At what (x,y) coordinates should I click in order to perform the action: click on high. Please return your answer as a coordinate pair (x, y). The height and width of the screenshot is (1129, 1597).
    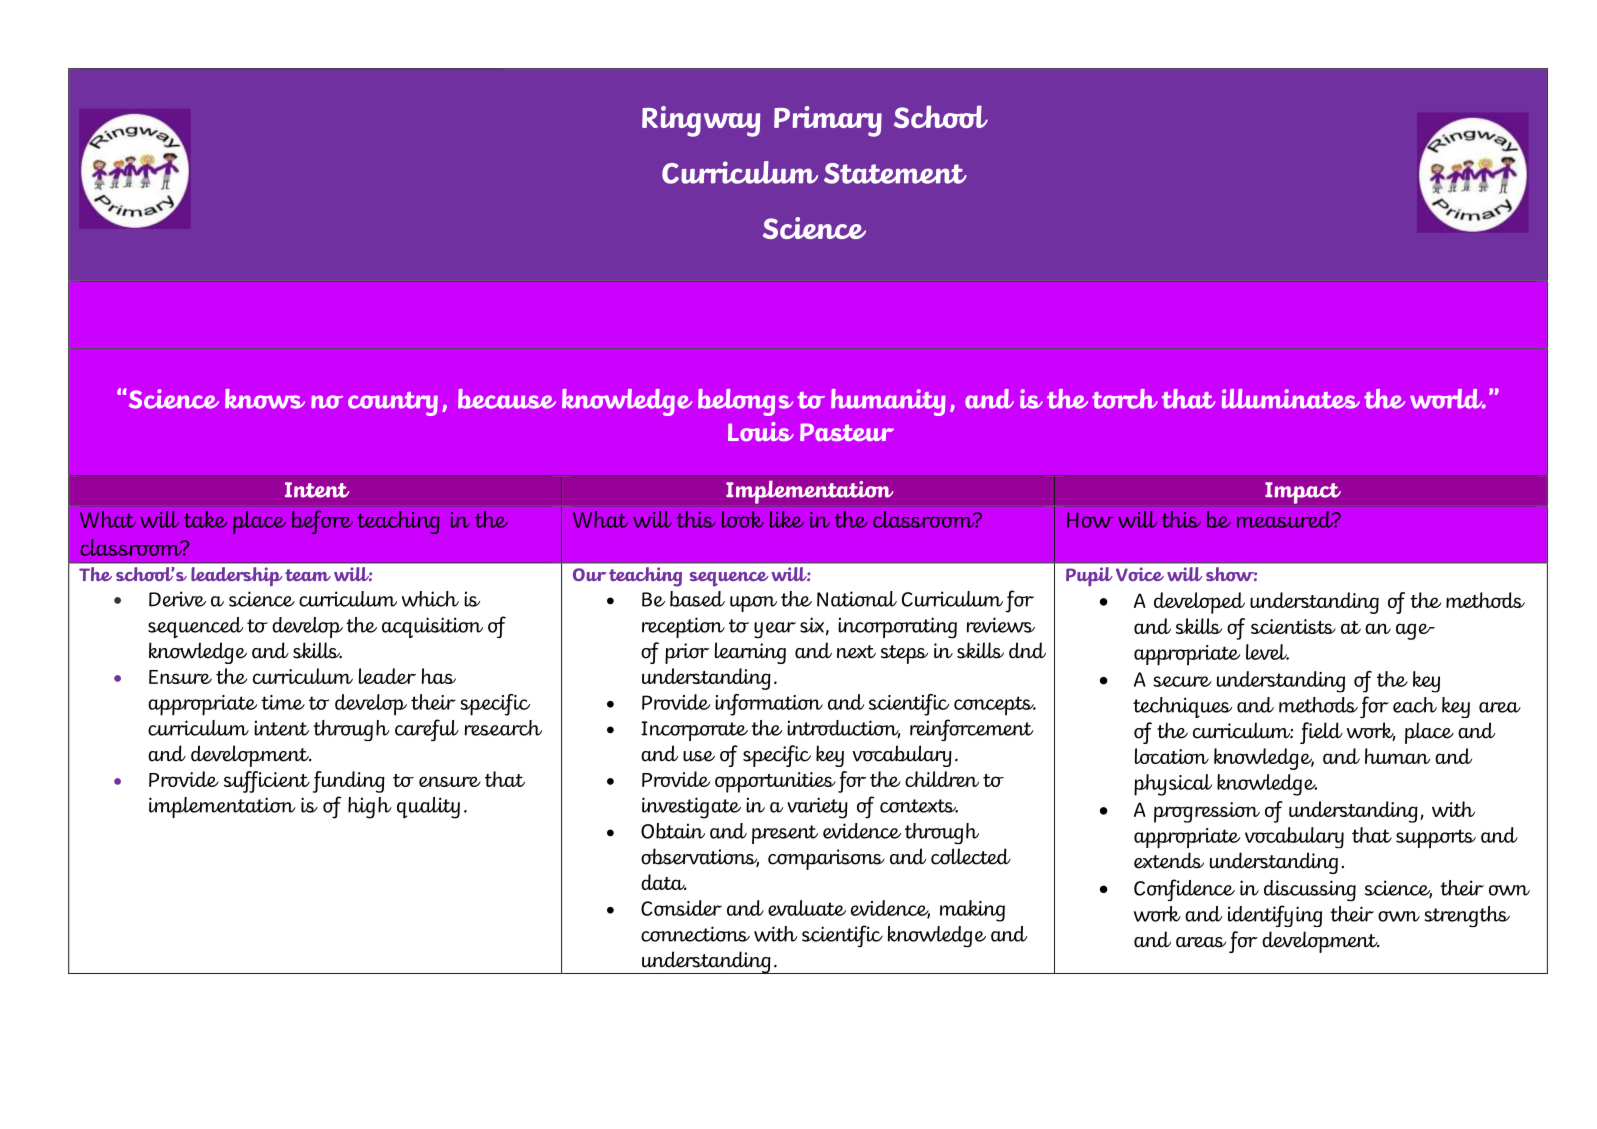
    Looking at the image, I should click on (370, 808).
